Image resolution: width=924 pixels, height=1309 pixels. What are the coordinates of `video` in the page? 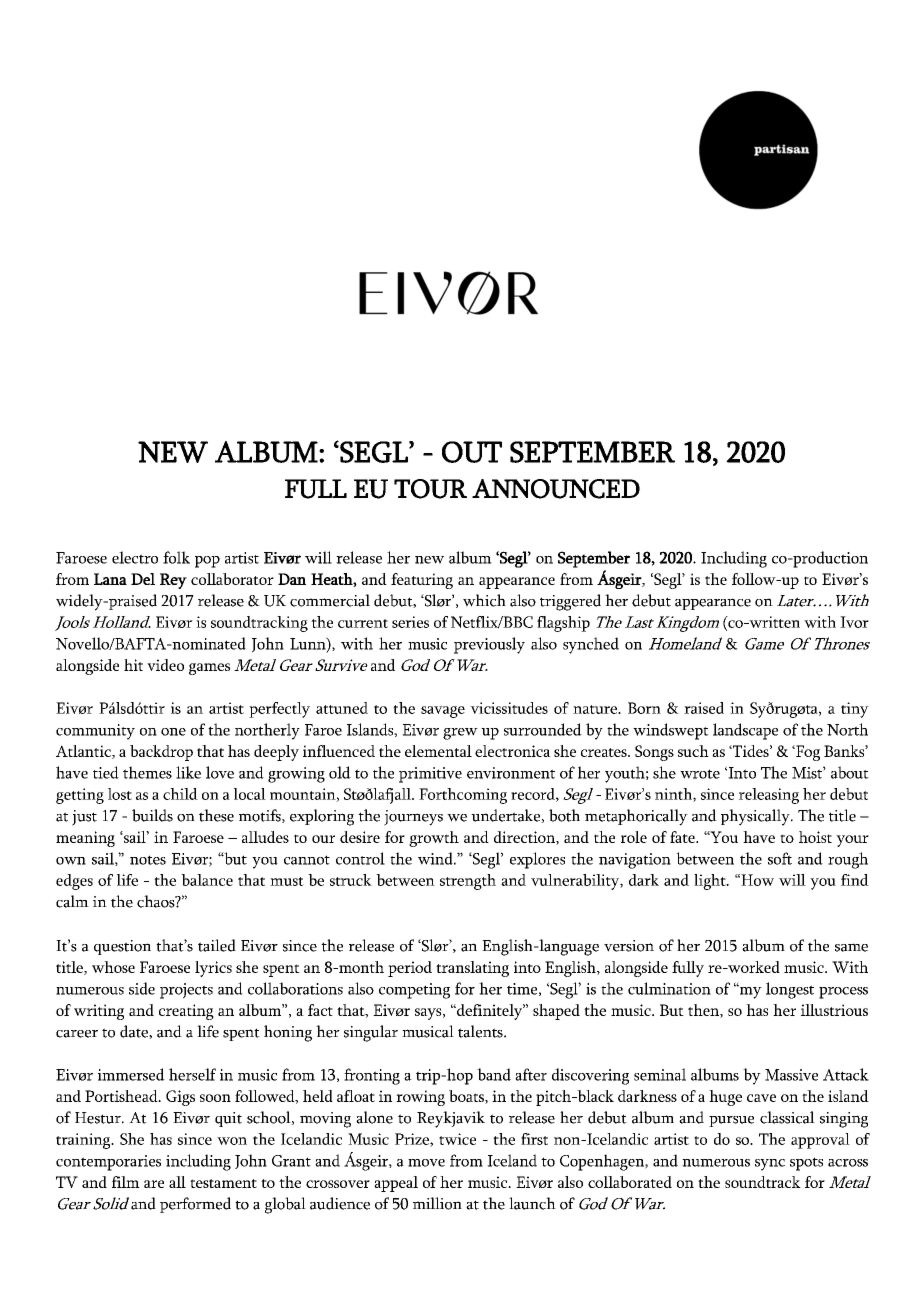 It's located at (165, 665).
